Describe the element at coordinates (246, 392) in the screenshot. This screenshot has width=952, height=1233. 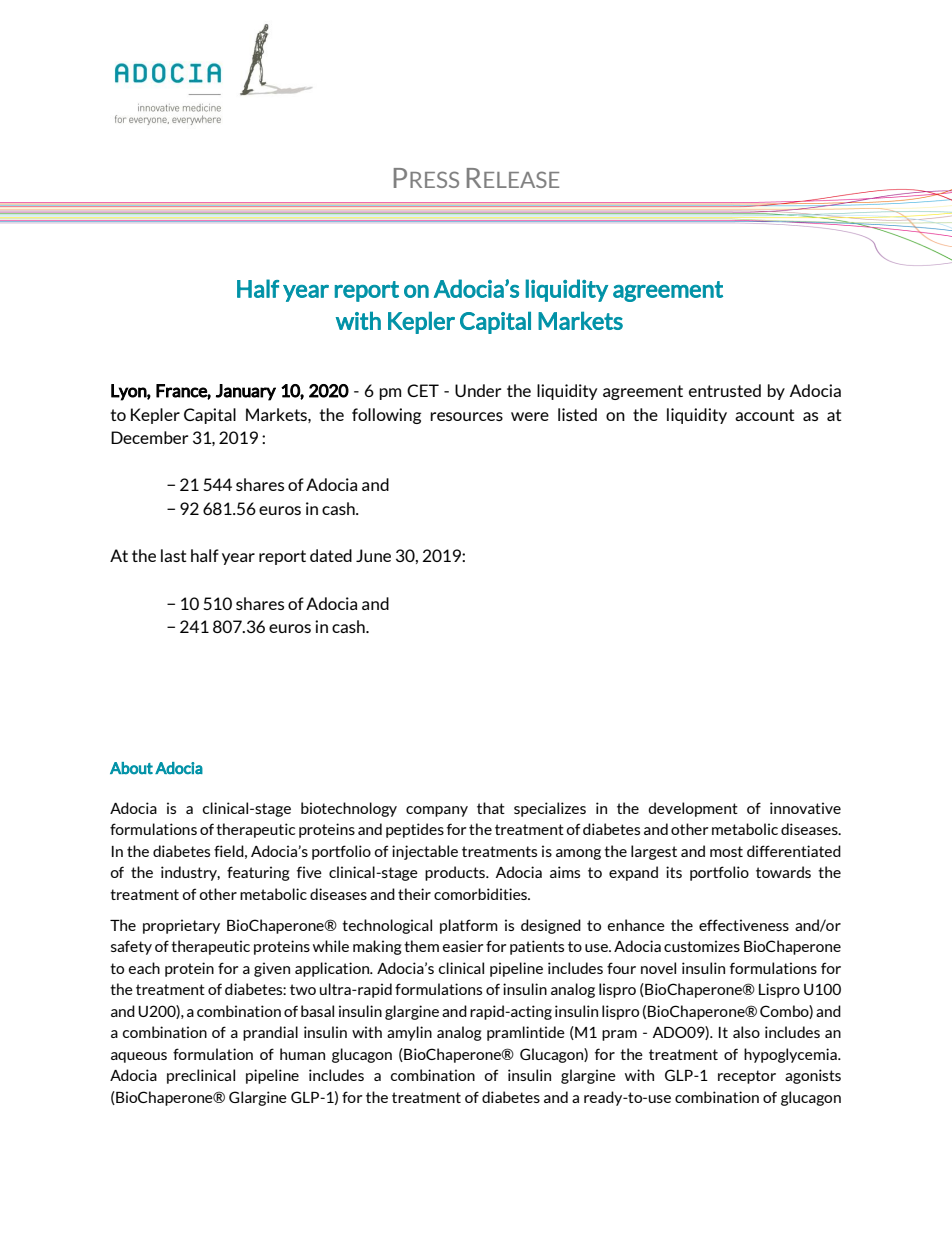
I see `January` at that location.
